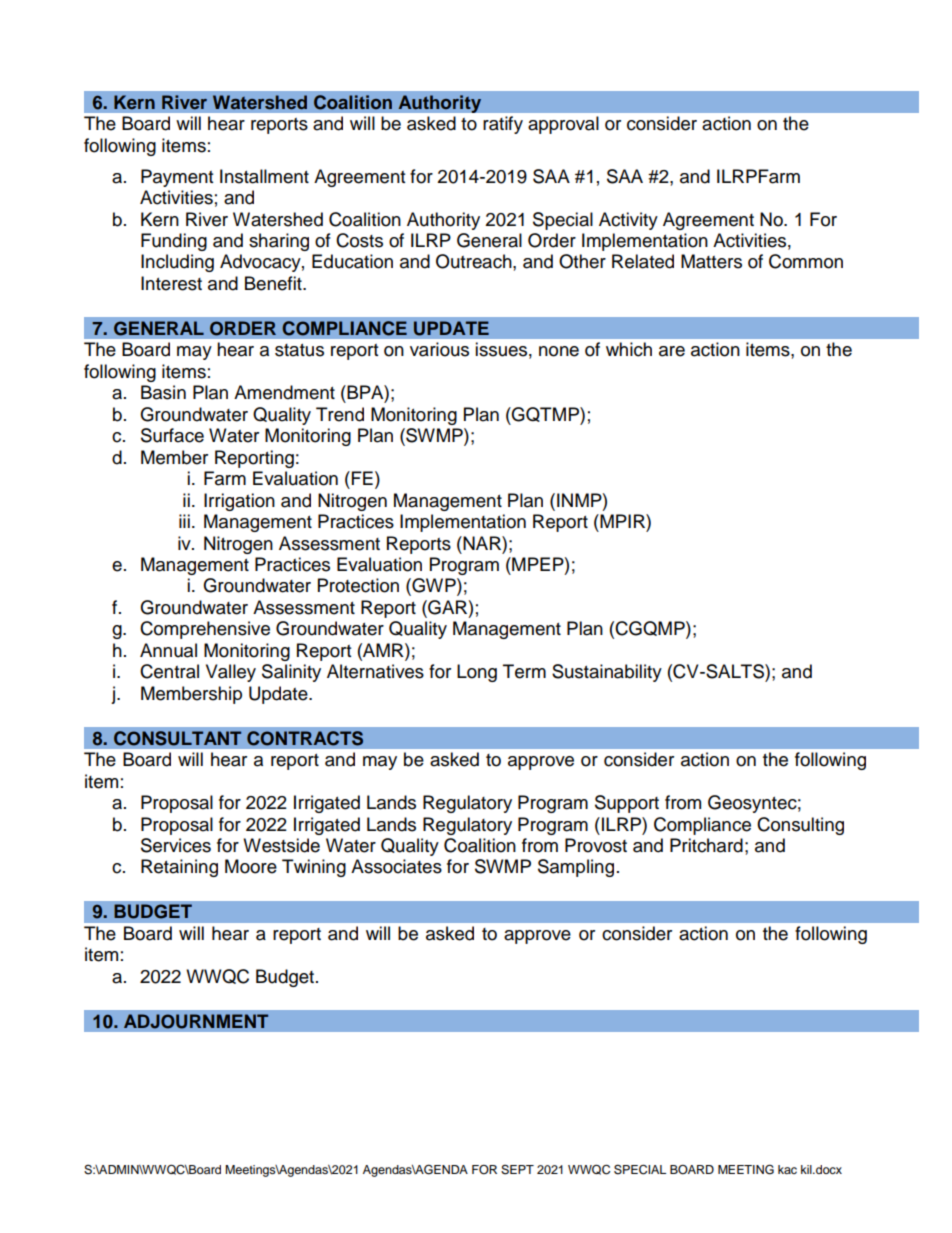 The width and height of the image is (952, 1233). Describe the element at coordinates (281, 845) in the image. I see `Westside` at that location.
